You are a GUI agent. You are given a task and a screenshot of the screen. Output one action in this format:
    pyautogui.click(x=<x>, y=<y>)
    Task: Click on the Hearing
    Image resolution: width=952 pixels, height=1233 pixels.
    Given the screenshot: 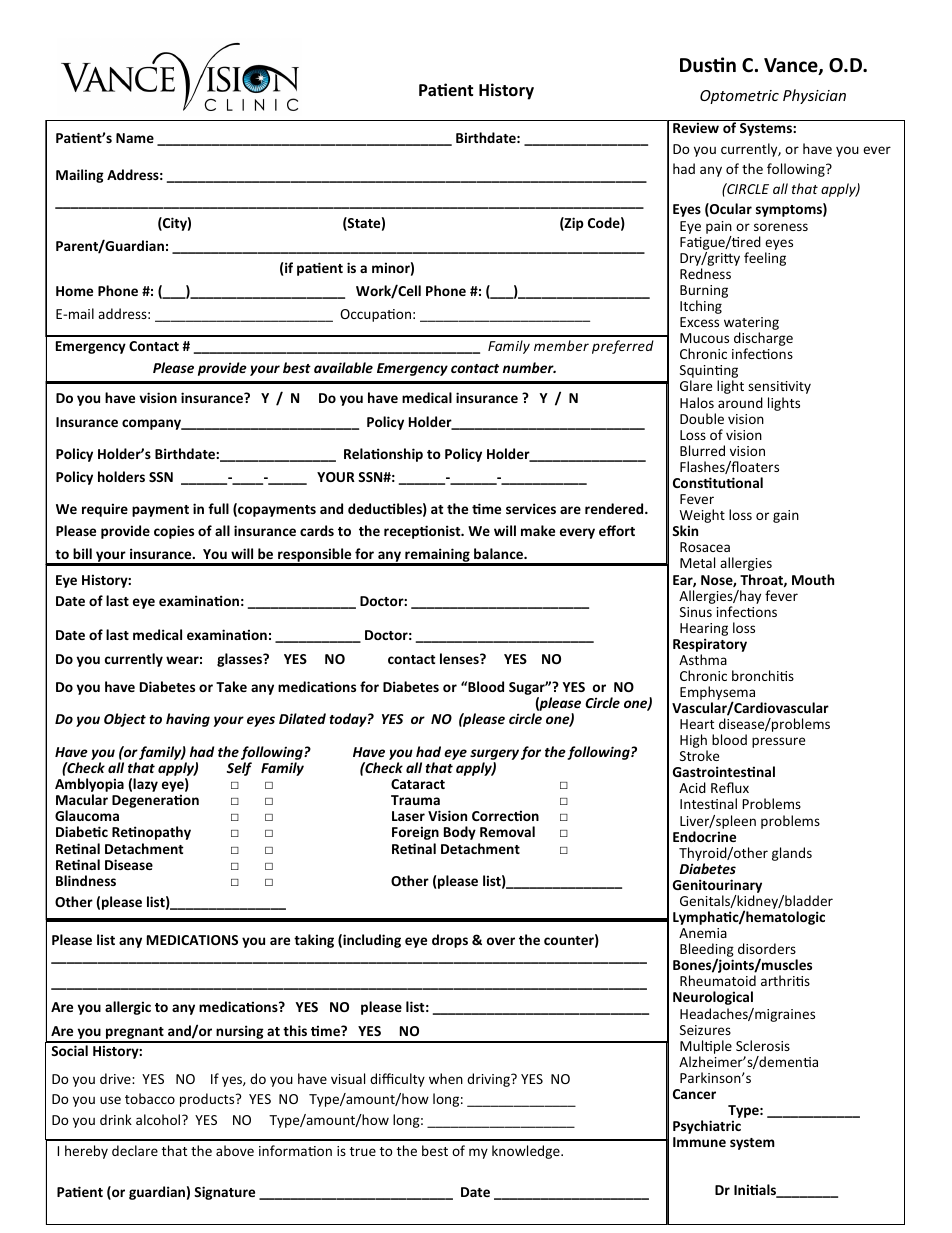 What is the action you would take?
    pyautogui.click(x=704, y=629)
